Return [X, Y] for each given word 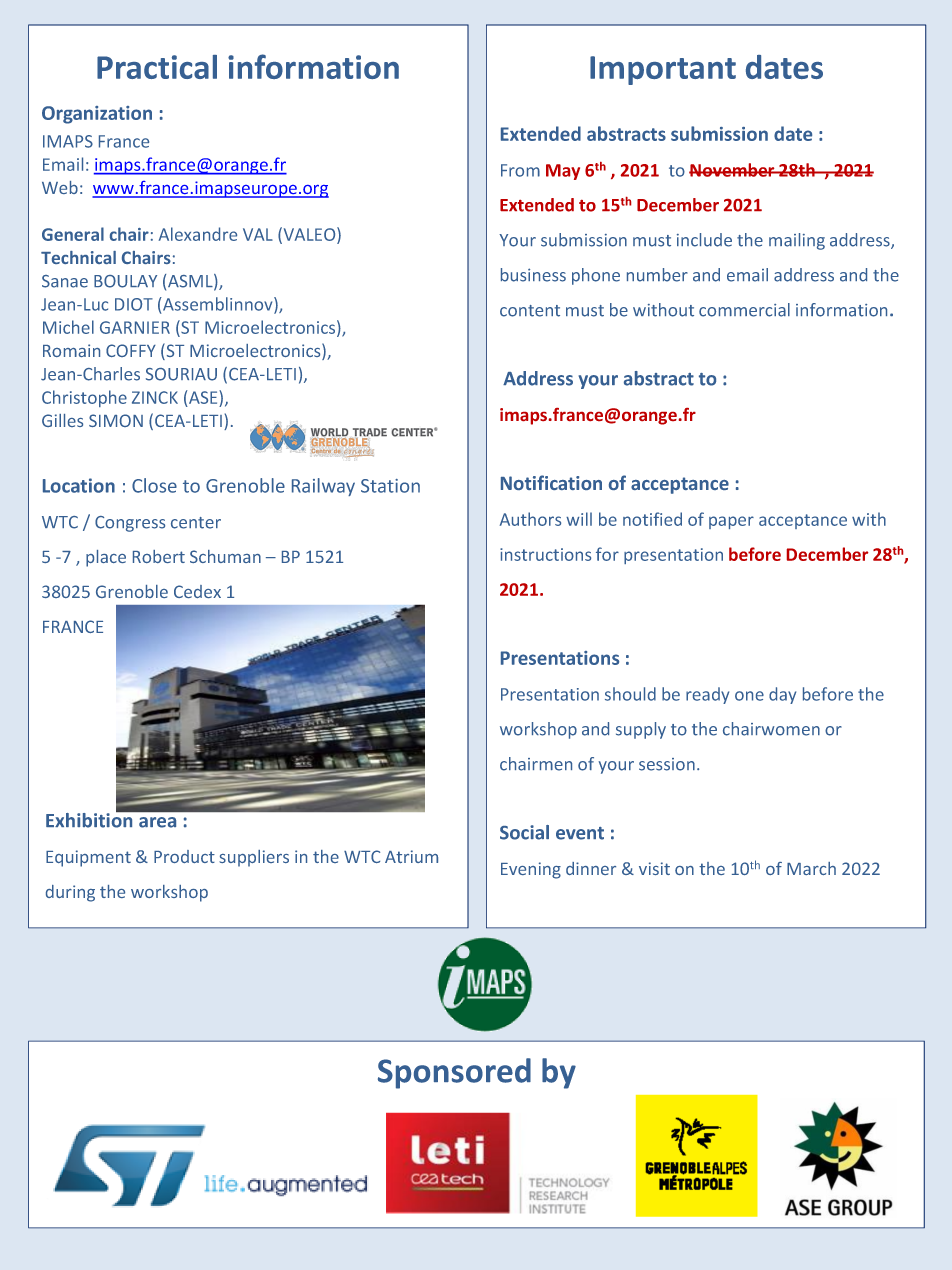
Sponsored [454, 1073]
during [70, 893]
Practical [157, 67]
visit [654, 868]
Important [663, 70]
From [520, 170]
